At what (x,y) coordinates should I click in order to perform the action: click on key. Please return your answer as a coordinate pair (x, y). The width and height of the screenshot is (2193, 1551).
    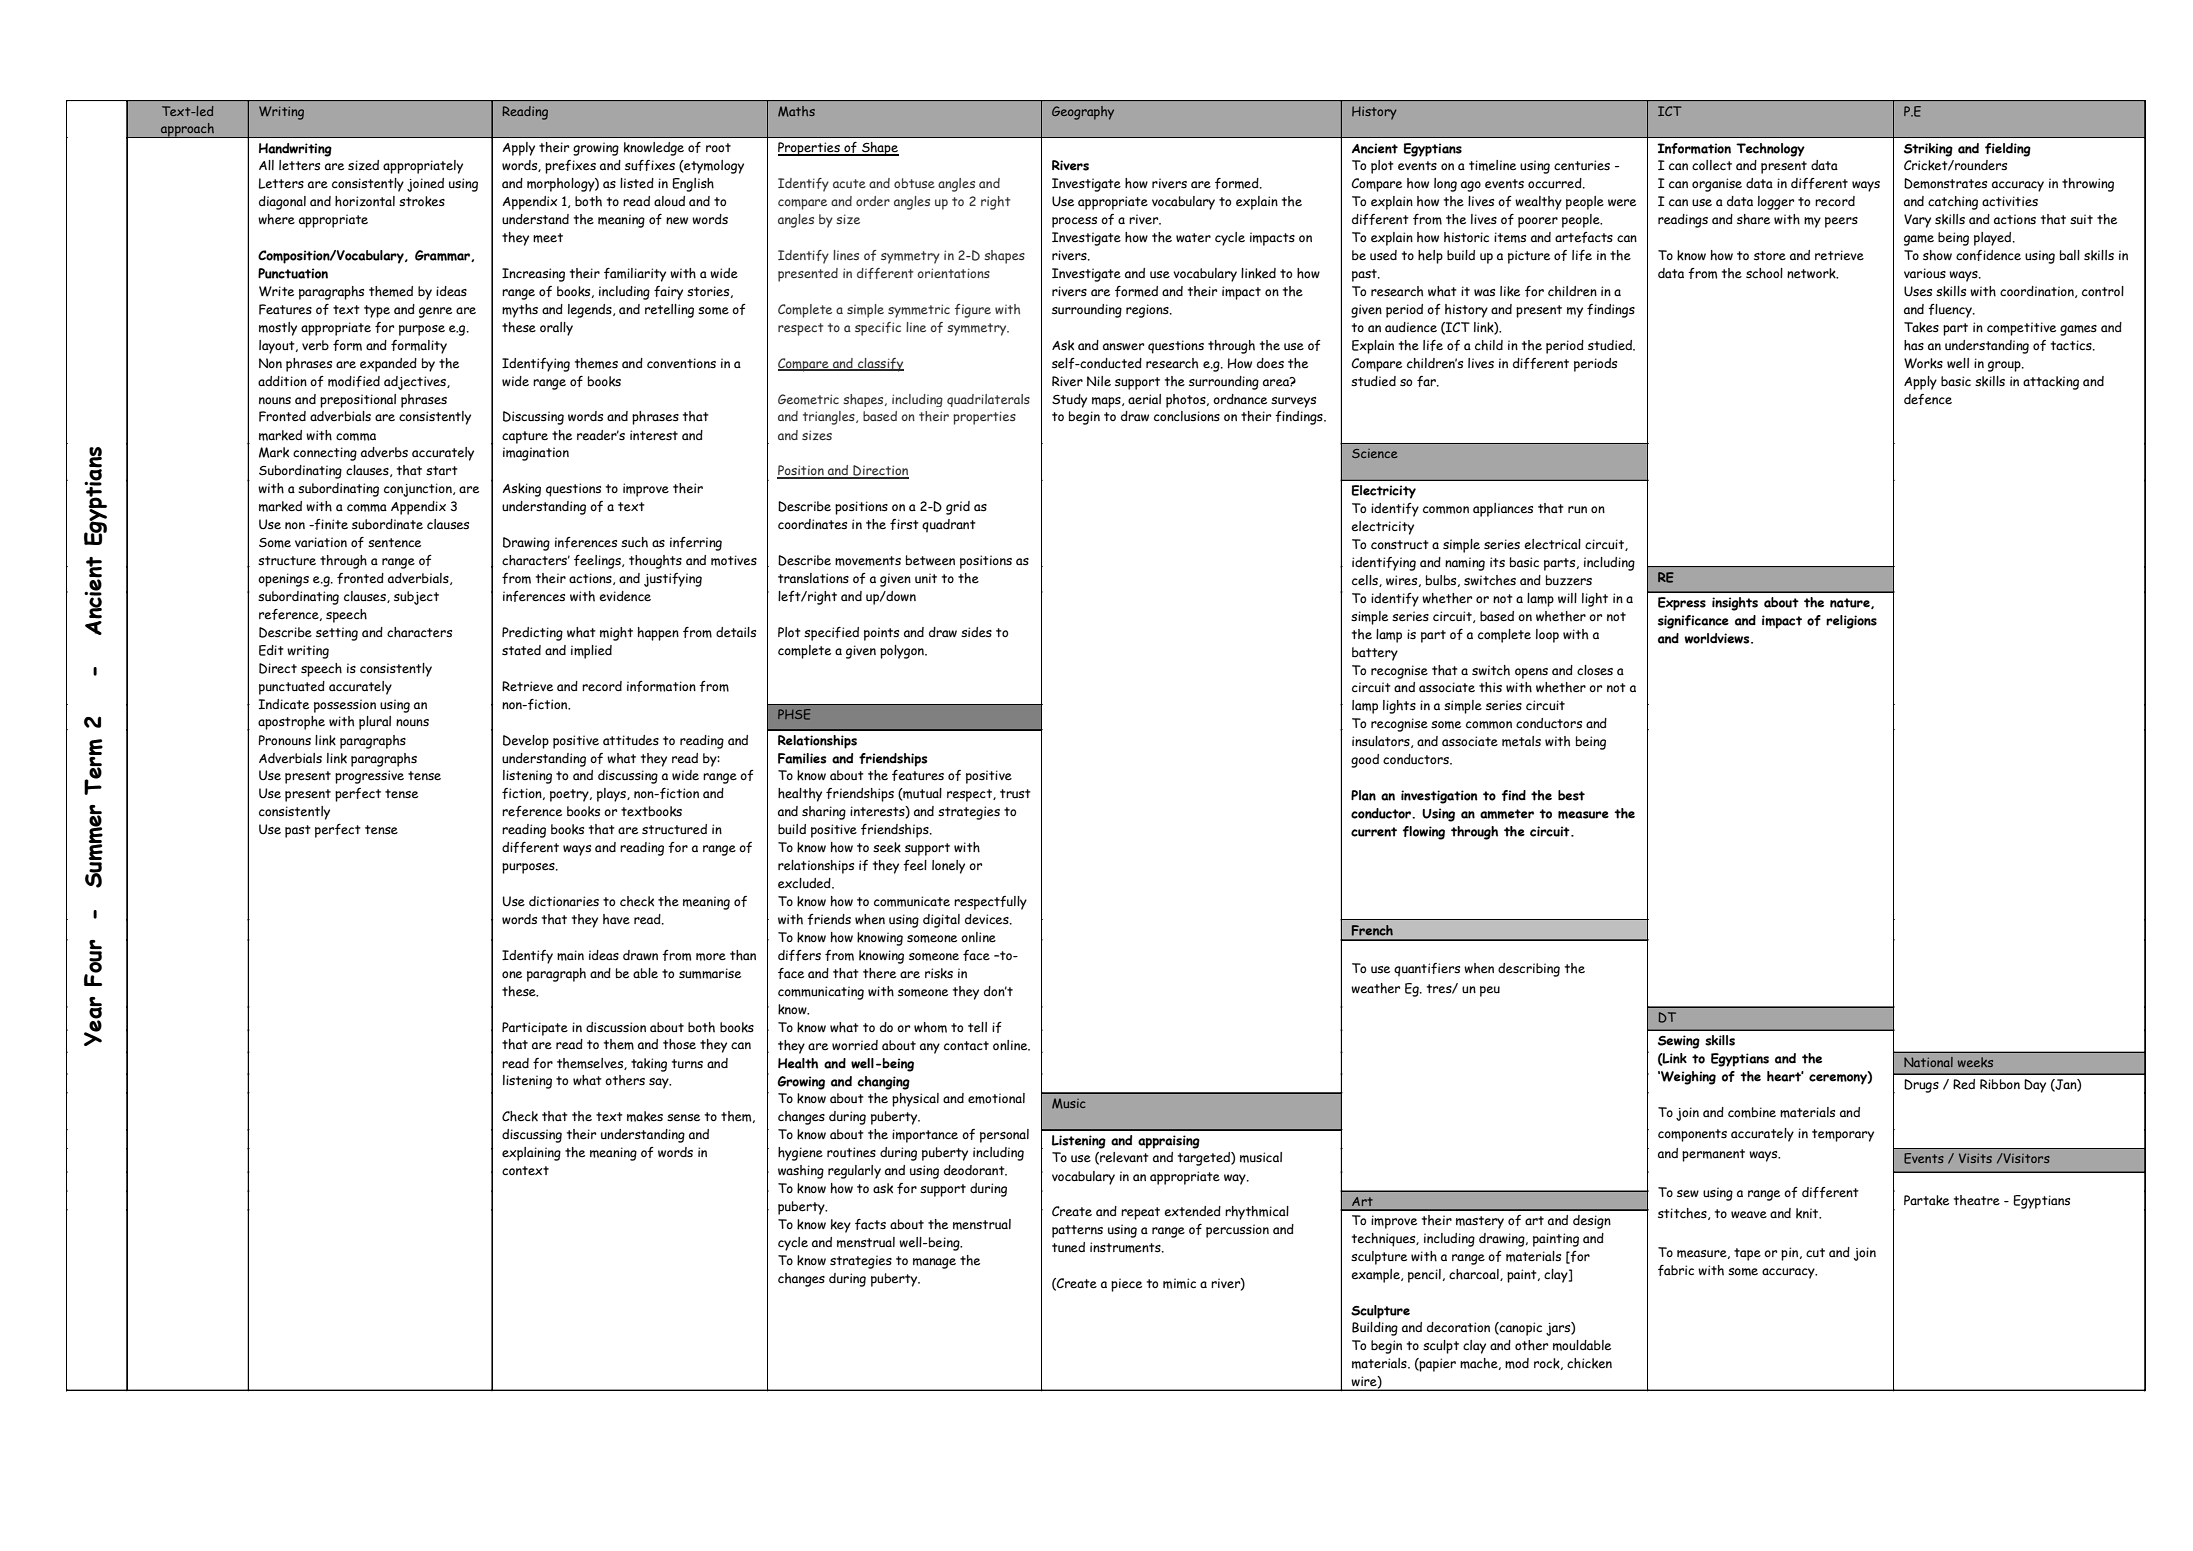
    Looking at the image, I should click on (841, 1226).
